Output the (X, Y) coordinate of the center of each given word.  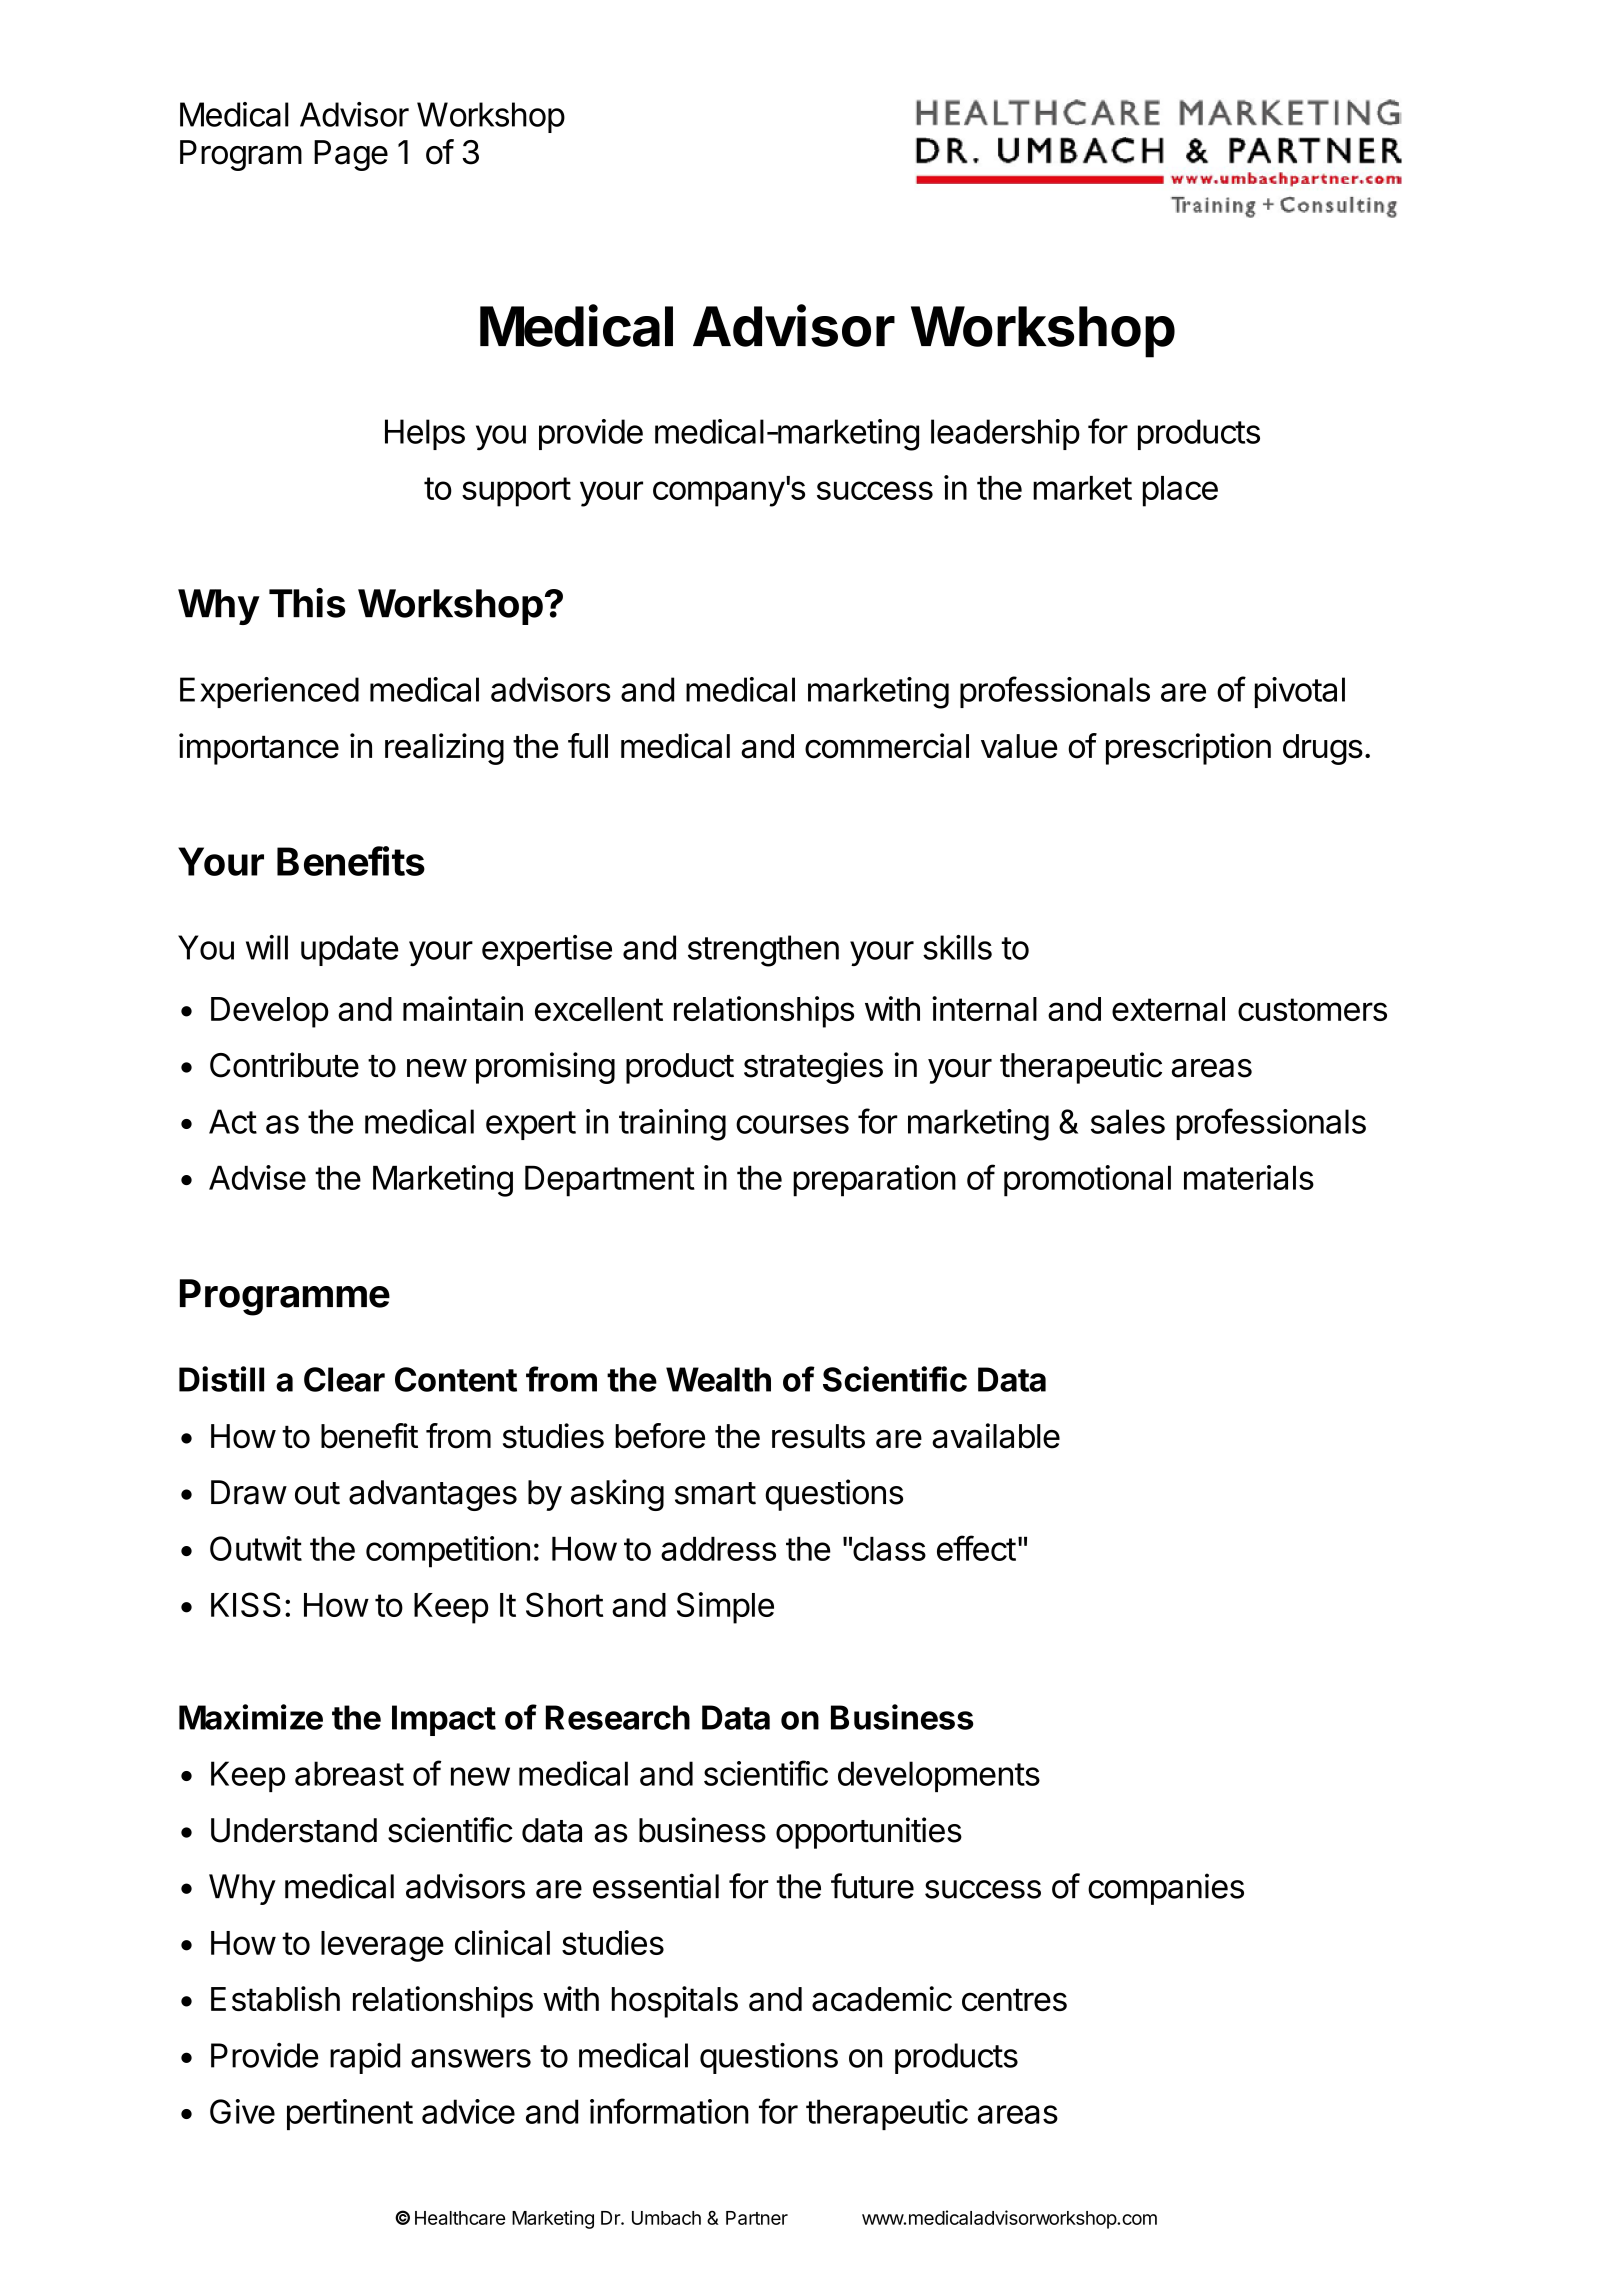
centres (1014, 1999)
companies (1166, 1889)
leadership (1005, 434)
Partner (757, 2218)
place (1180, 491)
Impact (444, 1720)
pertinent (350, 2114)
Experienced (269, 692)
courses (792, 1124)
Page (351, 155)
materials (1249, 1177)
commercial (887, 746)
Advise (257, 1177)
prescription (1188, 749)
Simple (725, 1608)
